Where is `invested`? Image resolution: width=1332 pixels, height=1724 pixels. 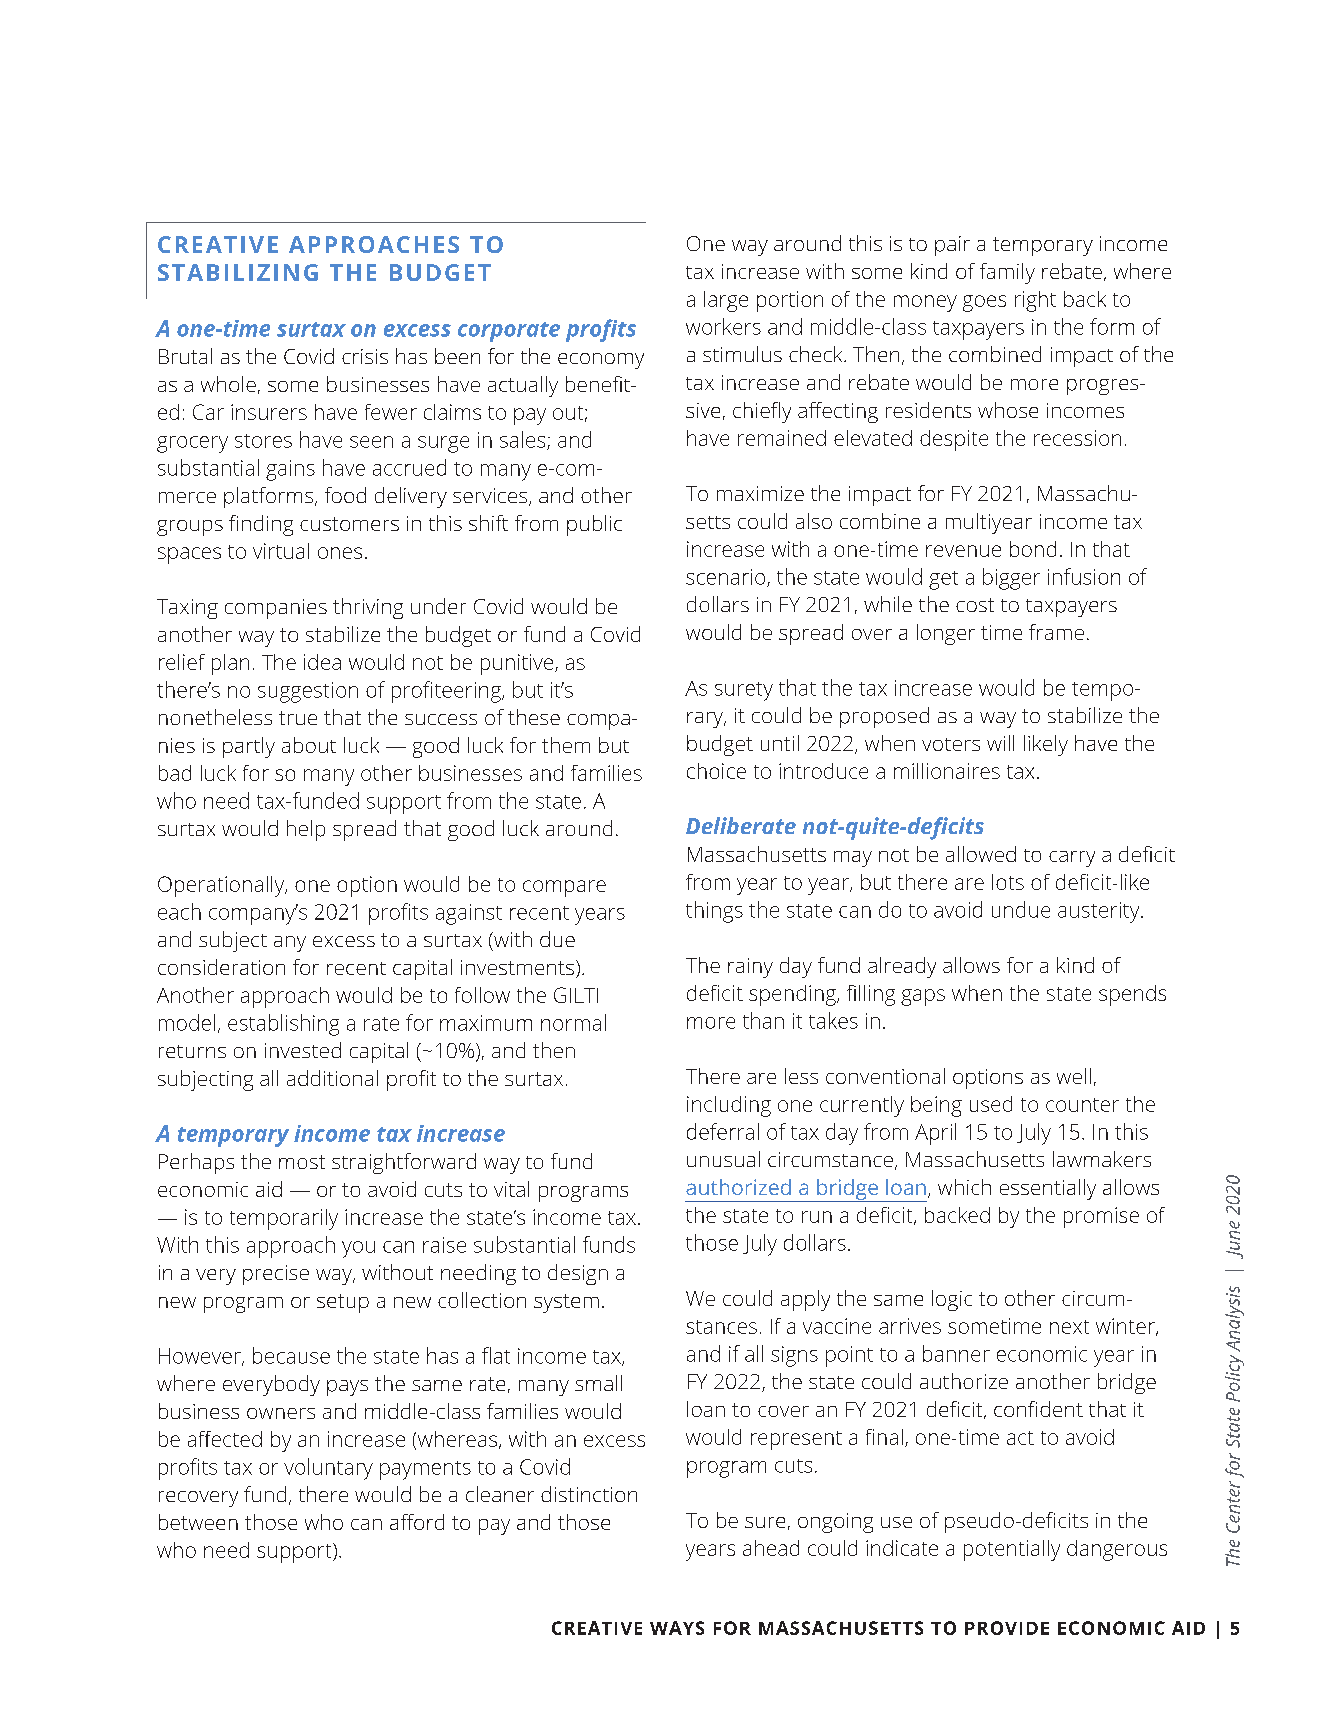 invested is located at coordinates (303, 1050).
